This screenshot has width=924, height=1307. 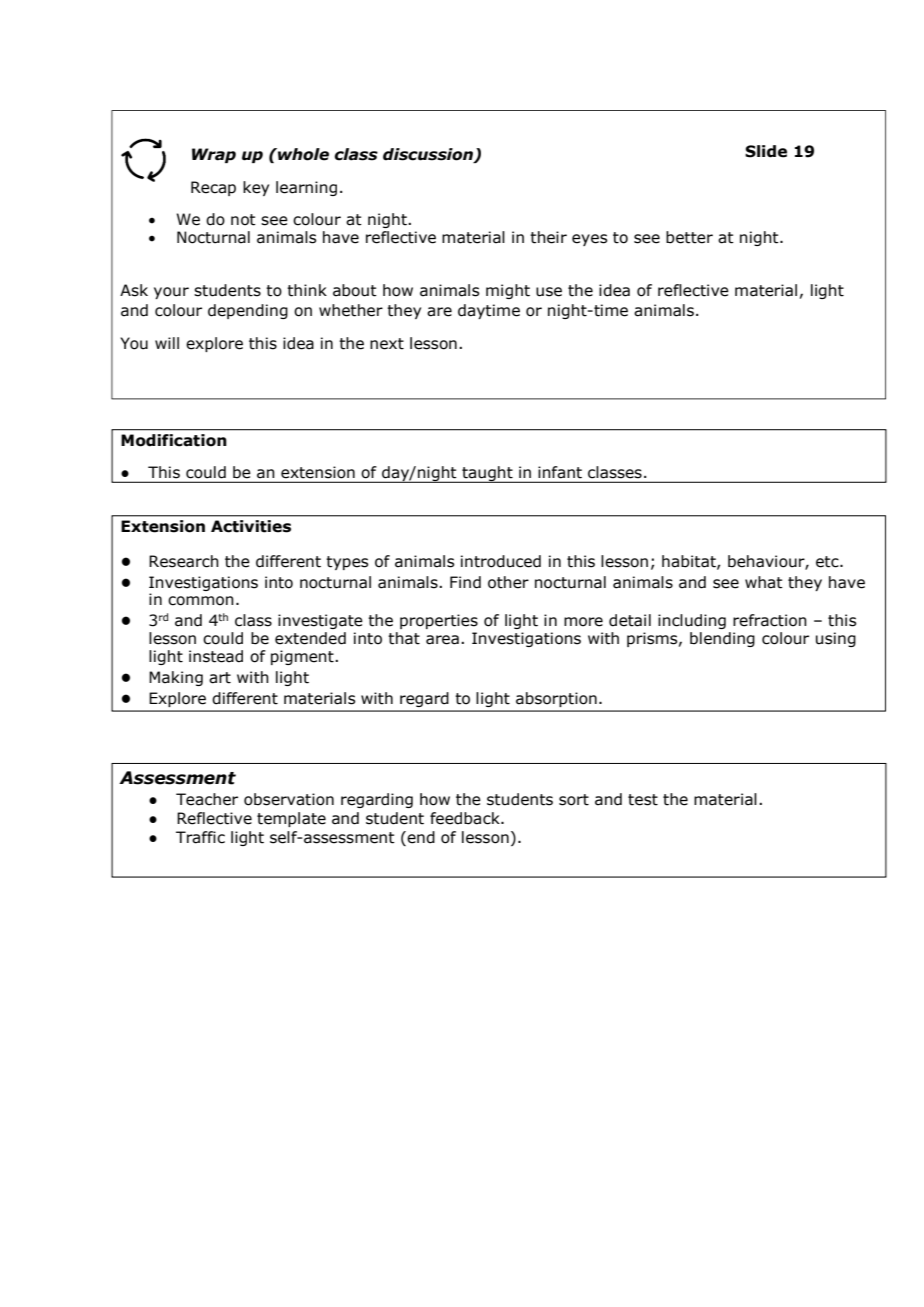 What do you see at coordinates (501, 561) in the screenshot?
I see `introduced` at bounding box center [501, 561].
